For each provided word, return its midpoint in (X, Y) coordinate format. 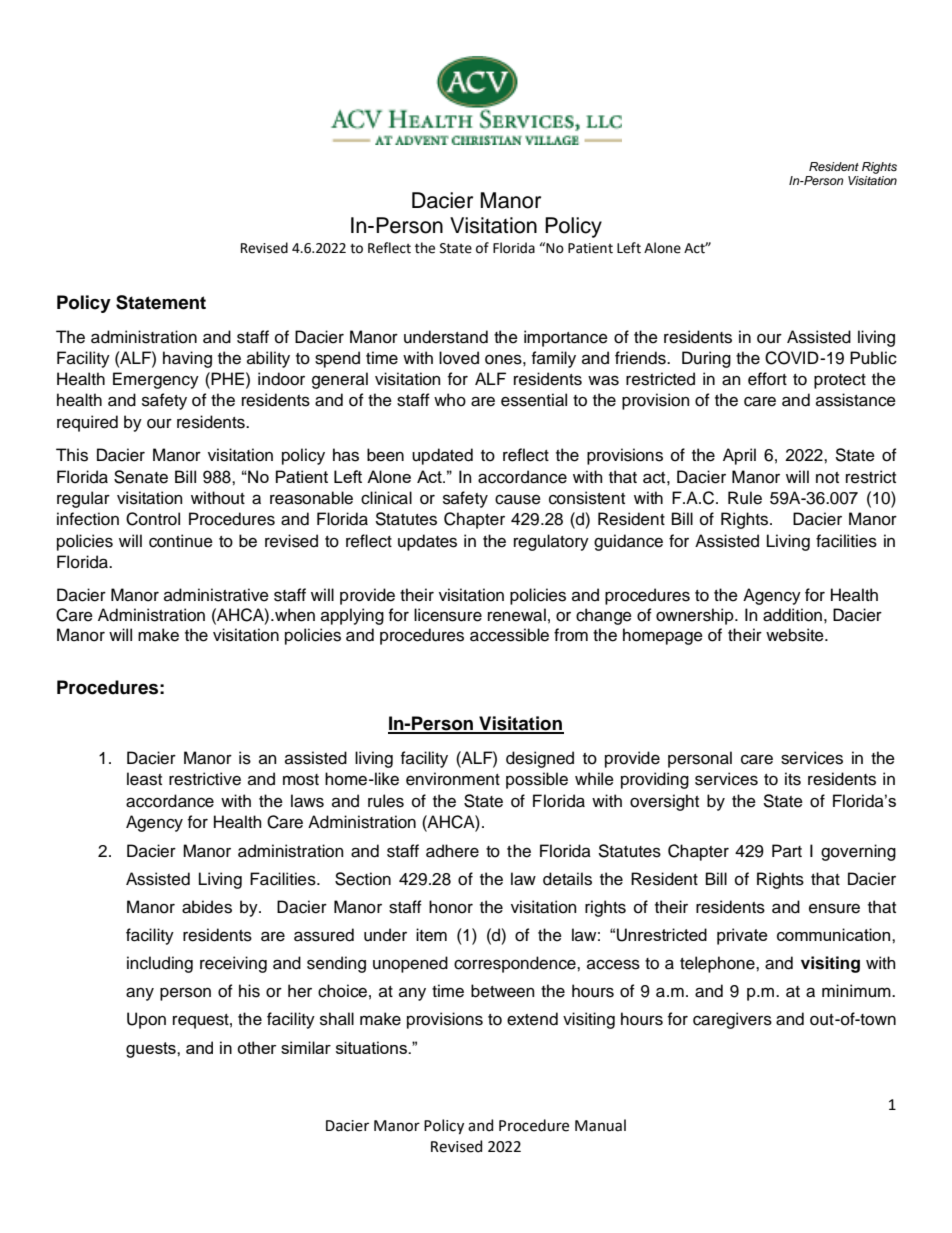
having (187, 359)
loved (459, 358)
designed (540, 759)
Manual (600, 1125)
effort (767, 379)
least (144, 779)
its (793, 779)
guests (152, 1050)
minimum (857, 991)
